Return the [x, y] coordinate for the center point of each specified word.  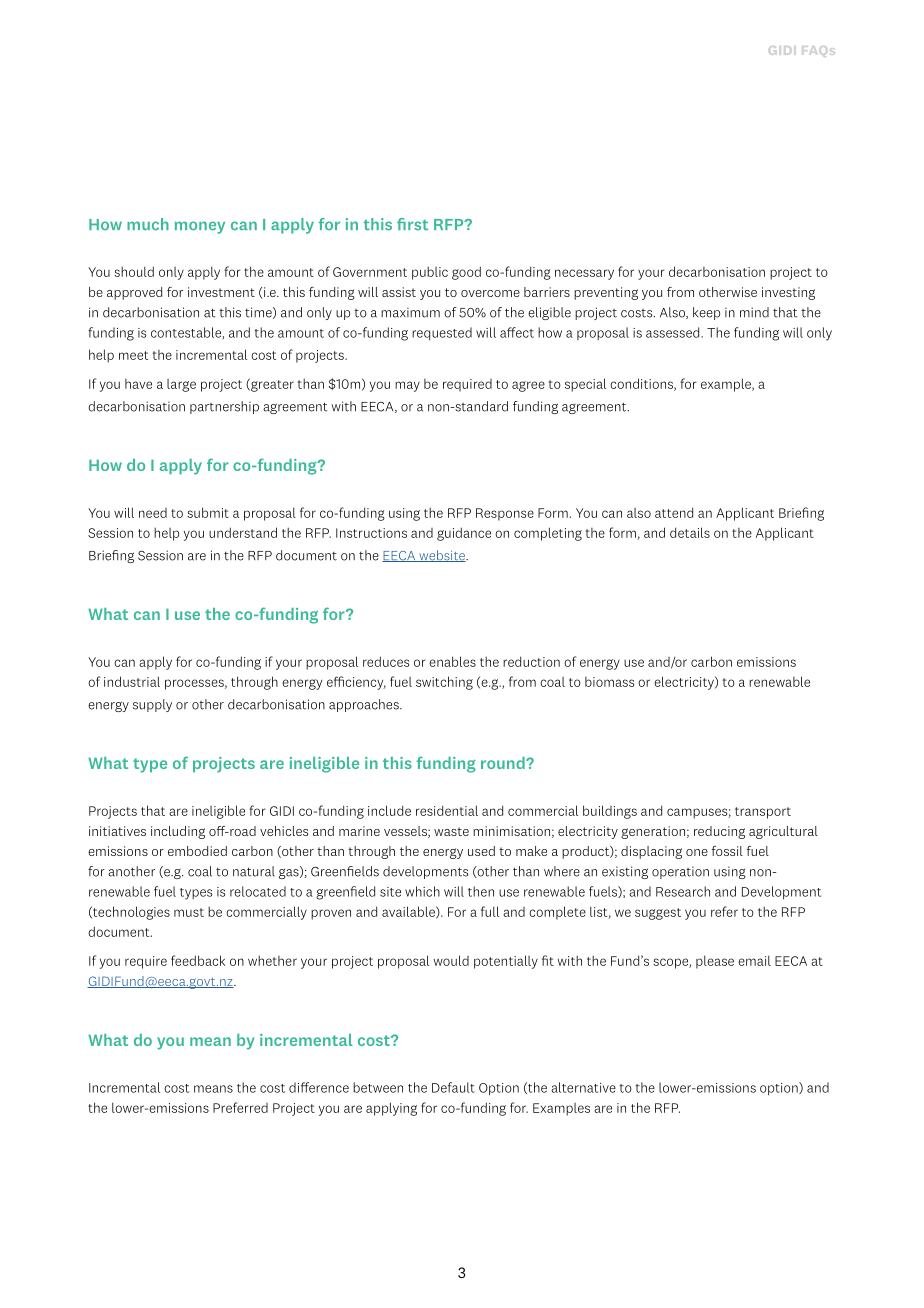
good [466, 273]
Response [505, 514]
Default [453, 1087]
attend [674, 512]
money [200, 227]
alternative [583, 1087]
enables [452, 661]
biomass [609, 682]
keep [706, 313]
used [481, 851]
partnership [224, 407]
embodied [197, 851]
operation [680, 872]
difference [319, 1087]
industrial [132, 681]
